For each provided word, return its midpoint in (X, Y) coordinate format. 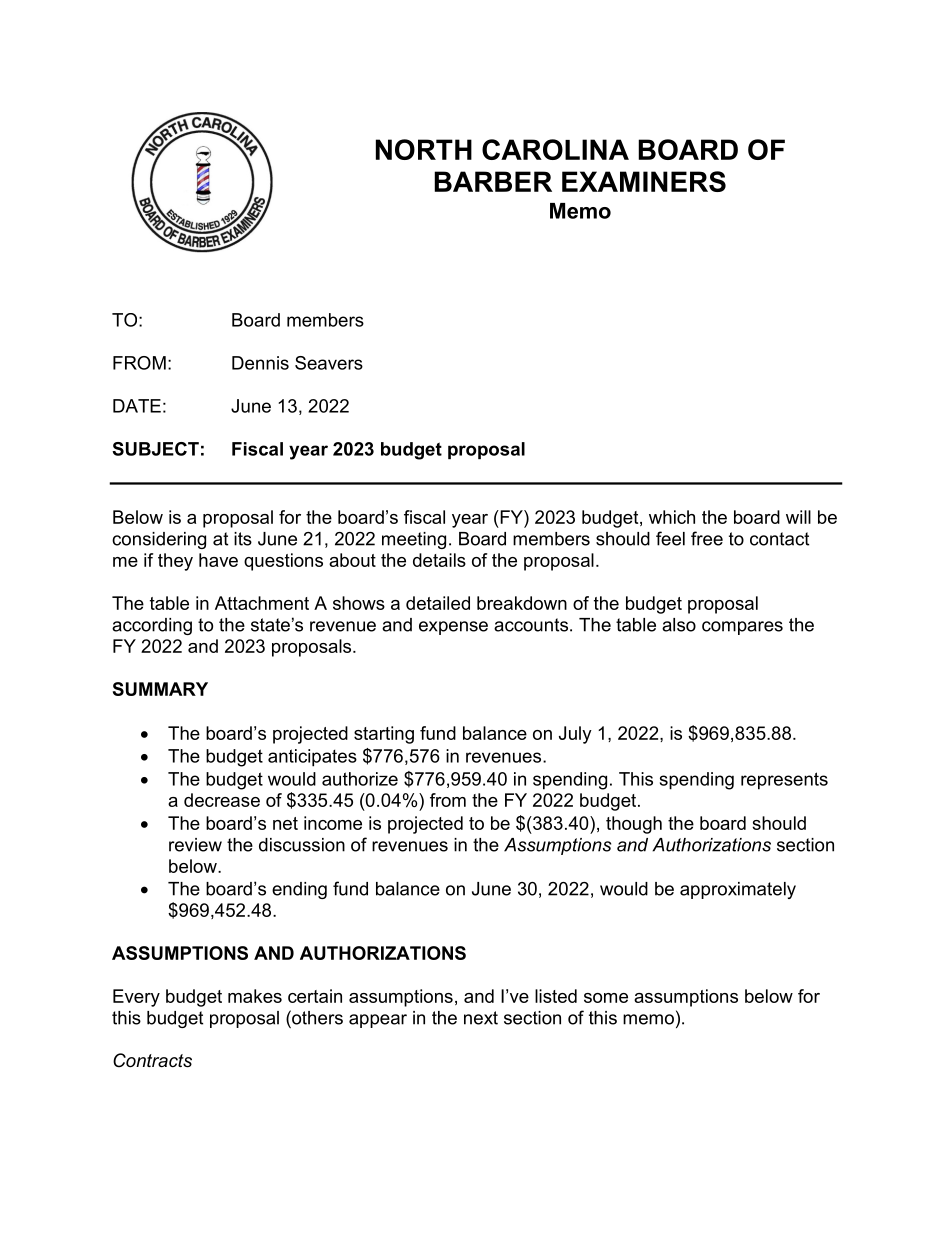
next (481, 1018)
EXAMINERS (644, 181)
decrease (222, 800)
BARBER (493, 181)
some (606, 998)
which (672, 517)
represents (784, 781)
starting (384, 735)
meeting (414, 540)
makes (255, 996)
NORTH (424, 149)
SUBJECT (155, 449)
